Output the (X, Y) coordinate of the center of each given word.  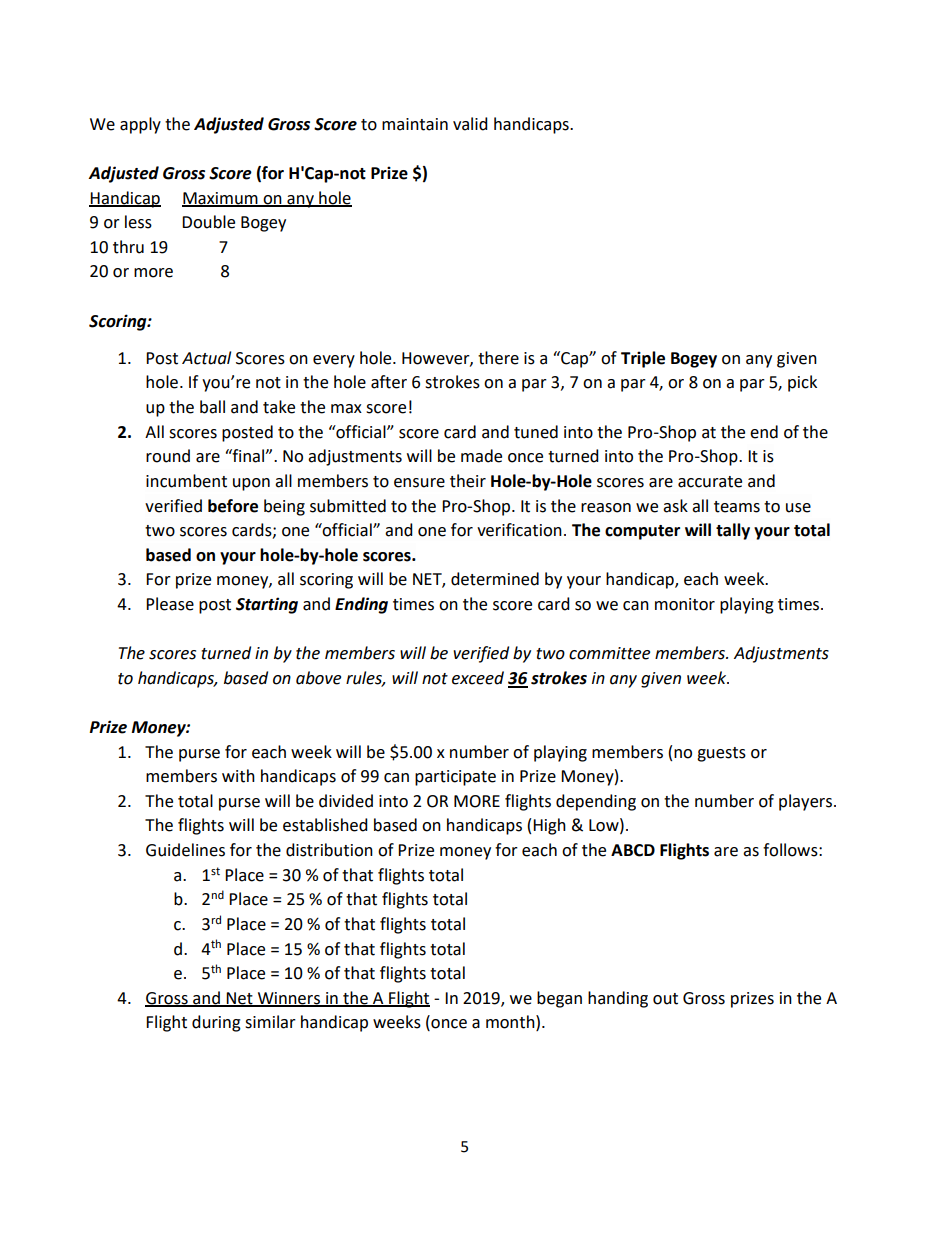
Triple (643, 359)
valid (470, 124)
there (498, 358)
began (559, 999)
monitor (685, 604)
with (238, 776)
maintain (415, 124)
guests (721, 754)
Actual (206, 358)
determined (495, 579)
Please (170, 604)
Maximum (221, 199)
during (216, 1023)
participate (455, 778)
